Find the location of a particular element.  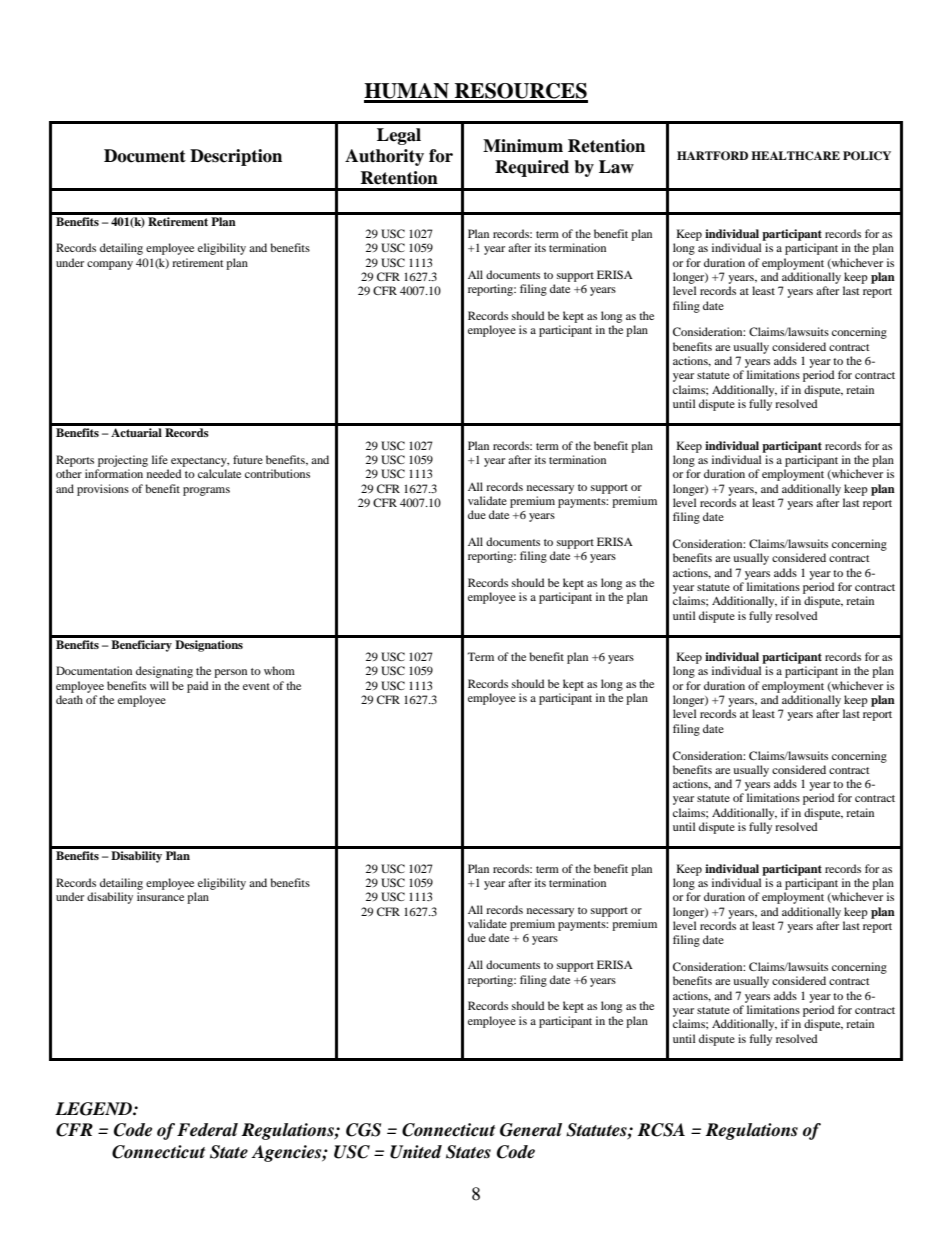

needed is located at coordinates (164, 473).
